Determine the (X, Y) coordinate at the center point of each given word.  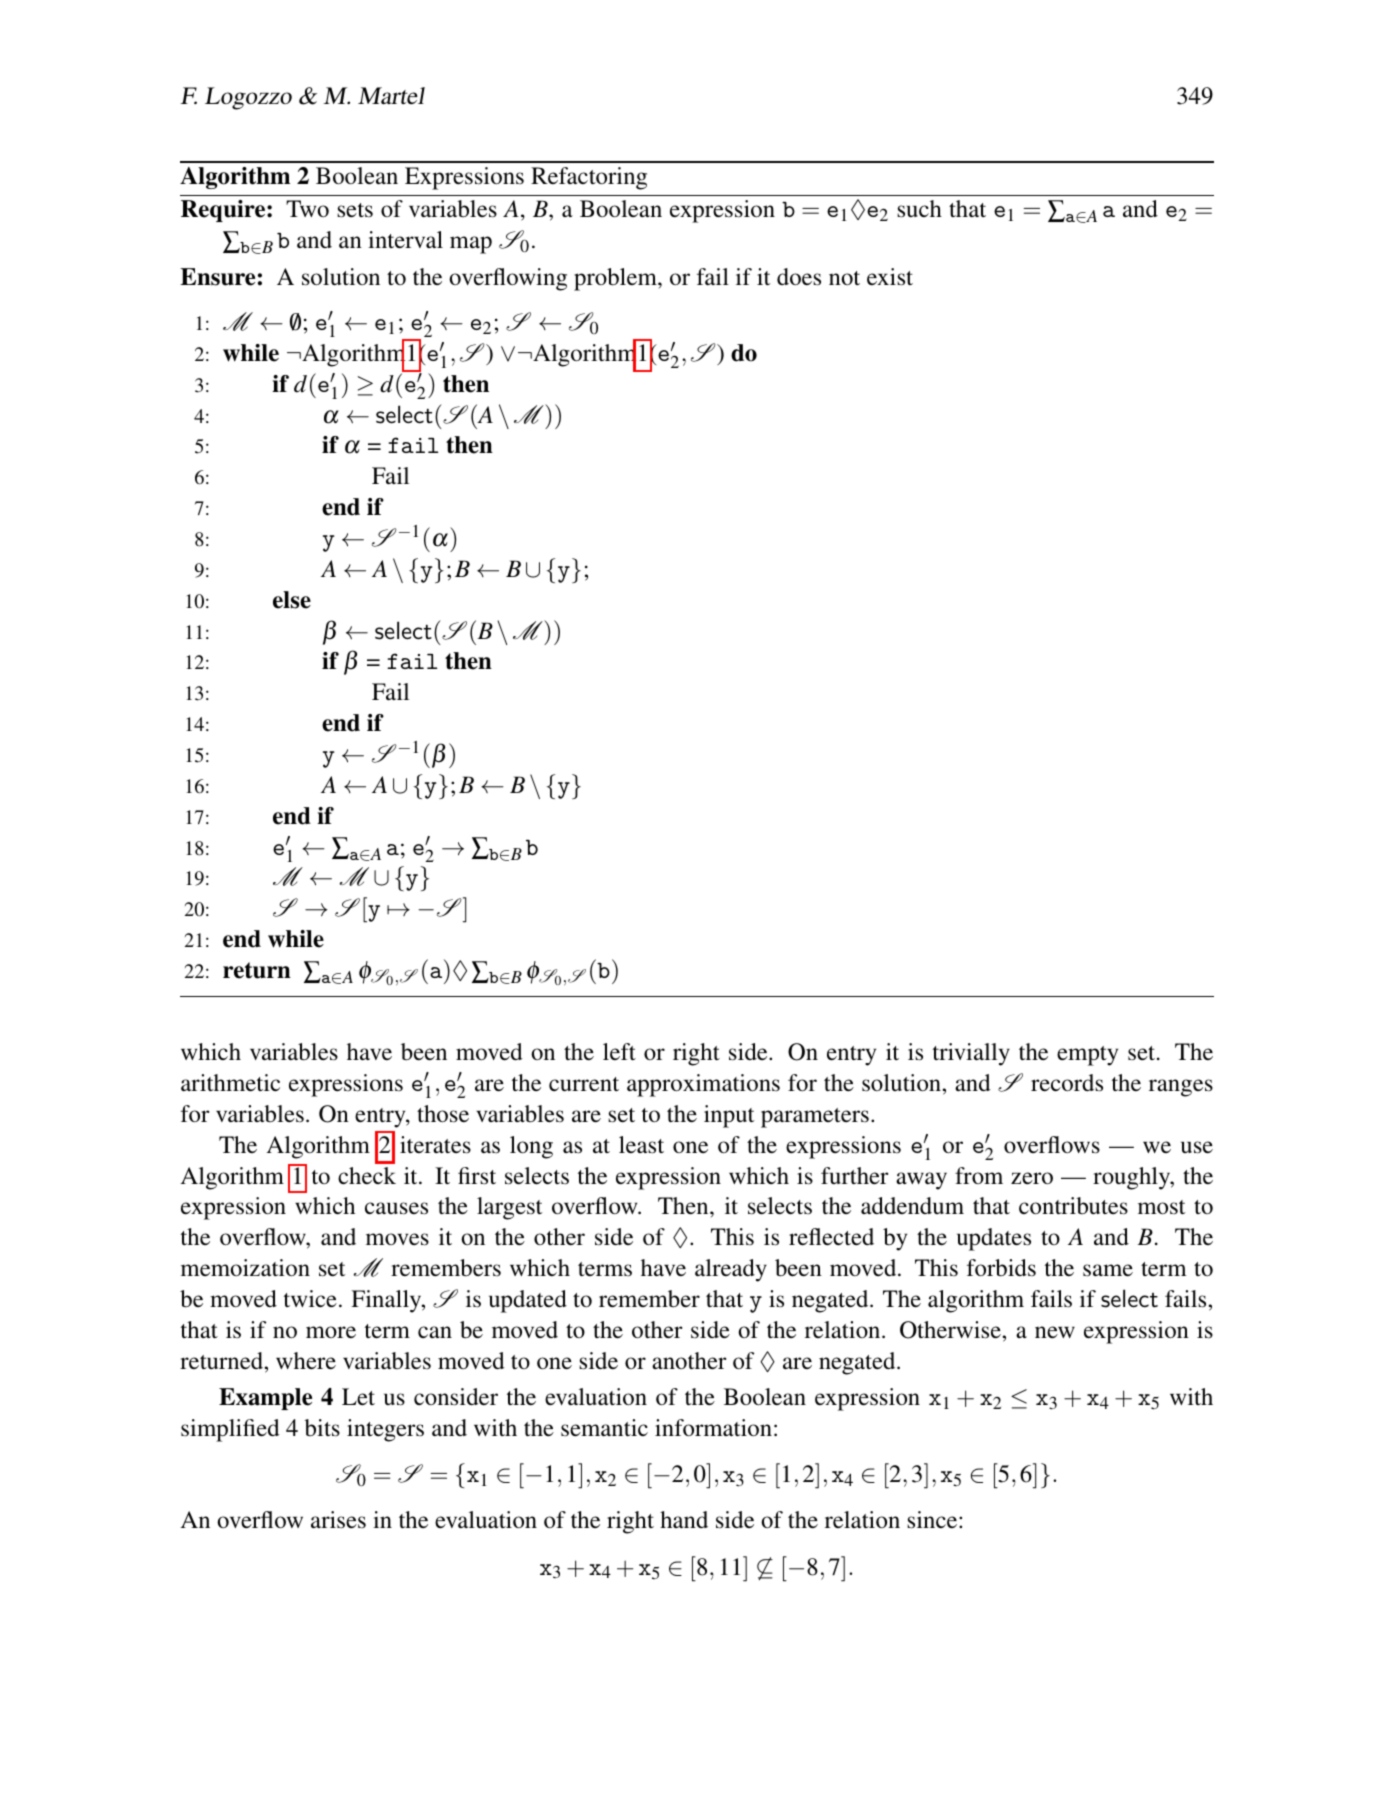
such (919, 209)
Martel (391, 96)
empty (1087, 1056)
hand (684, 1519)
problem (616, 279)
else (292, 600)
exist (890, 277)
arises (338, 1520)
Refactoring (589, 178)
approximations (703, 1085)
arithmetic (230, 1083)
